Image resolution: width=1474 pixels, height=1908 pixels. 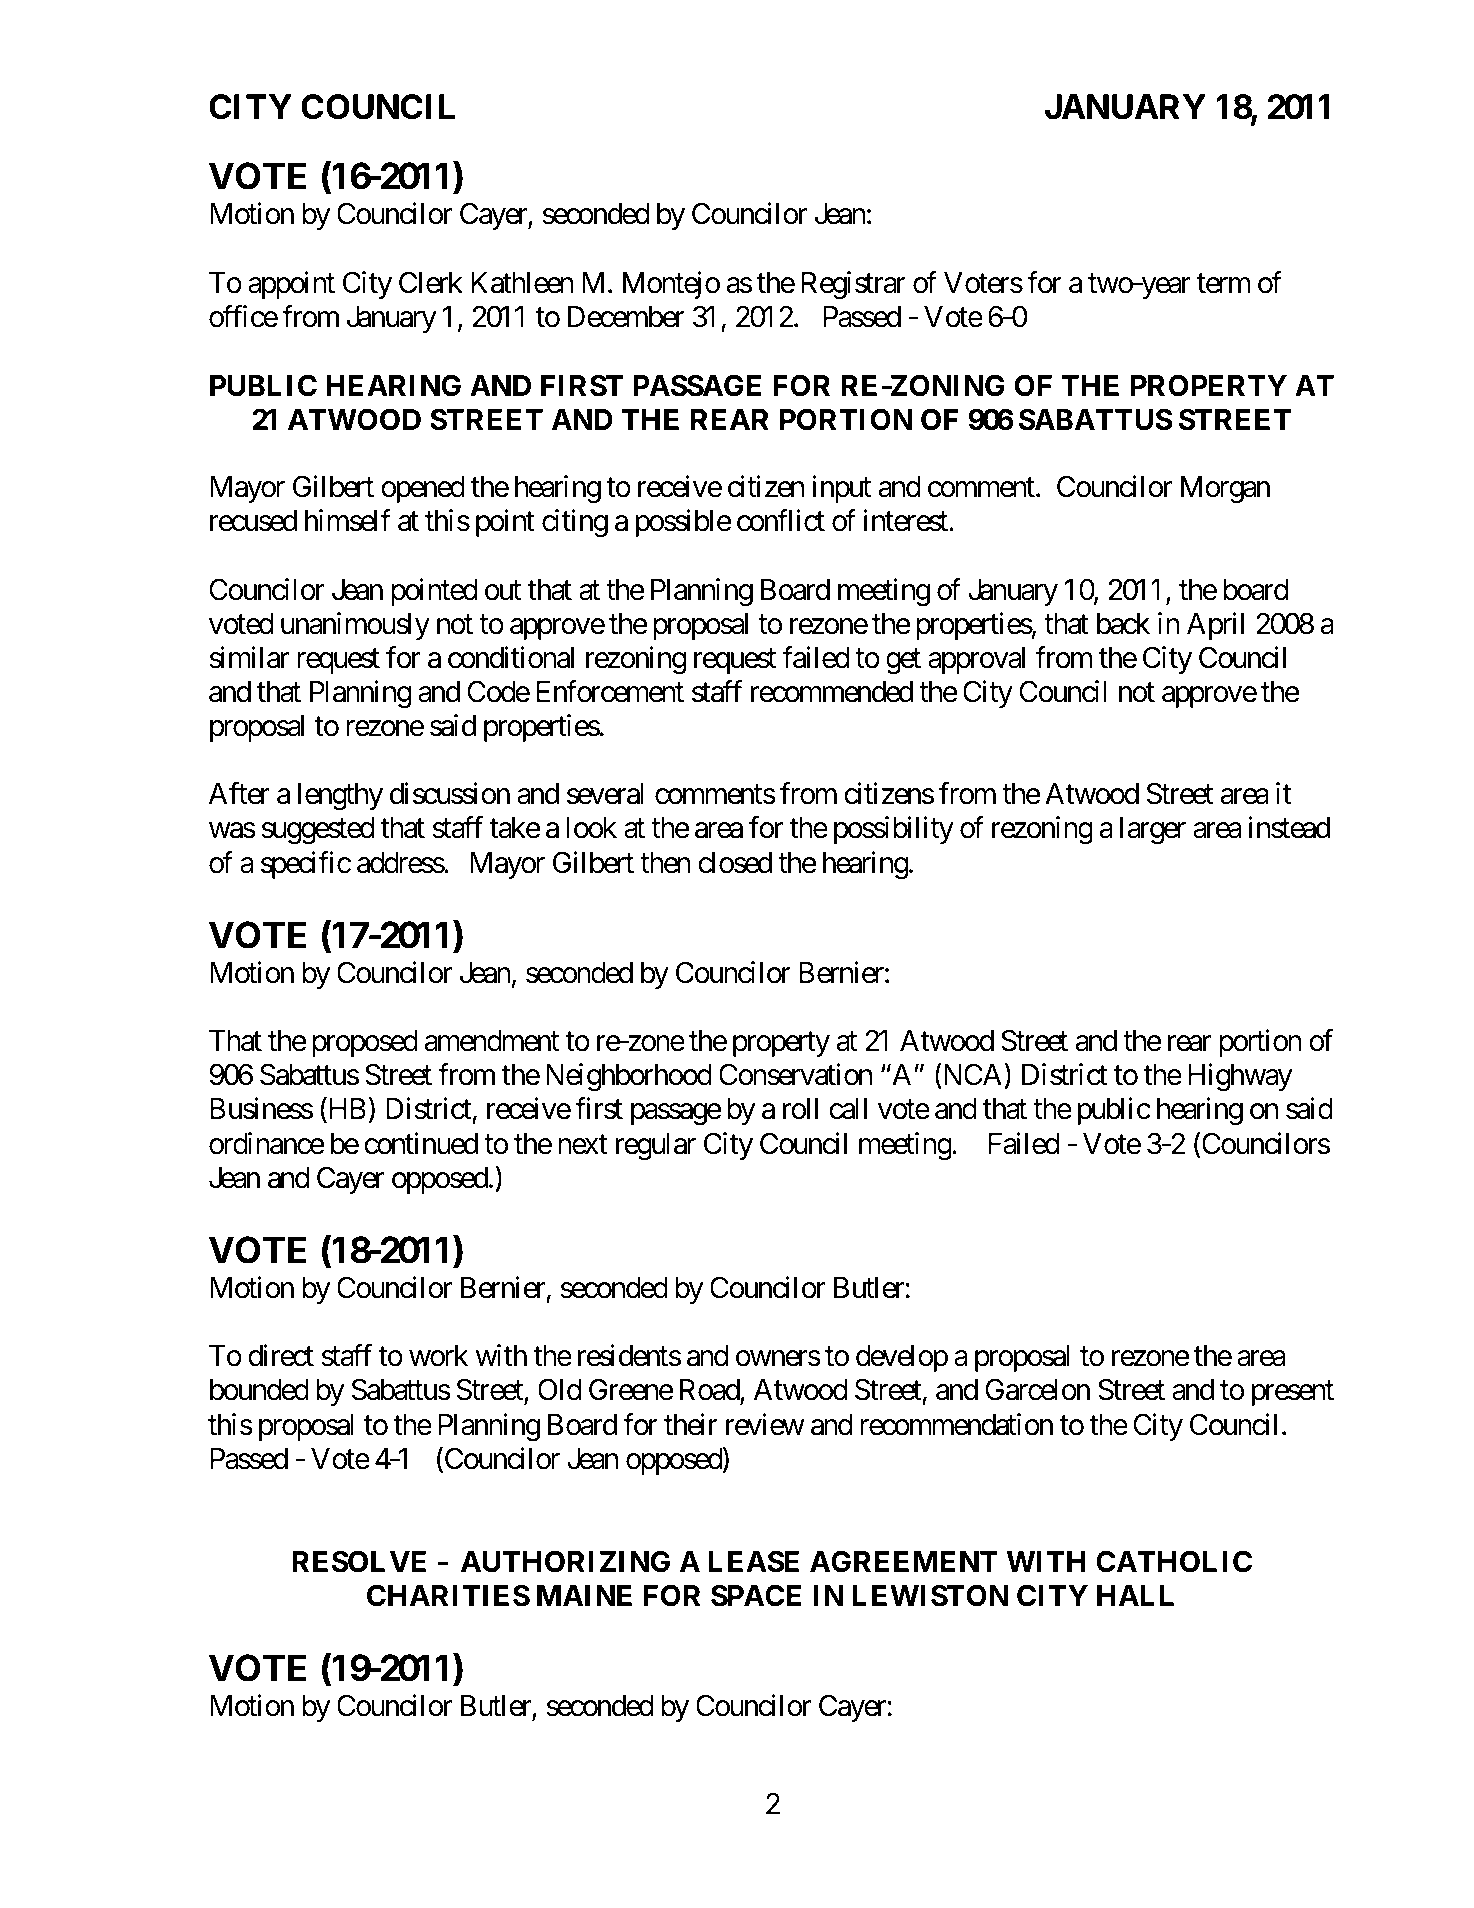 What do you see at coordinates (795, 1075) in the document?
I see `Conservation` at bounding box center [795, 1075].
